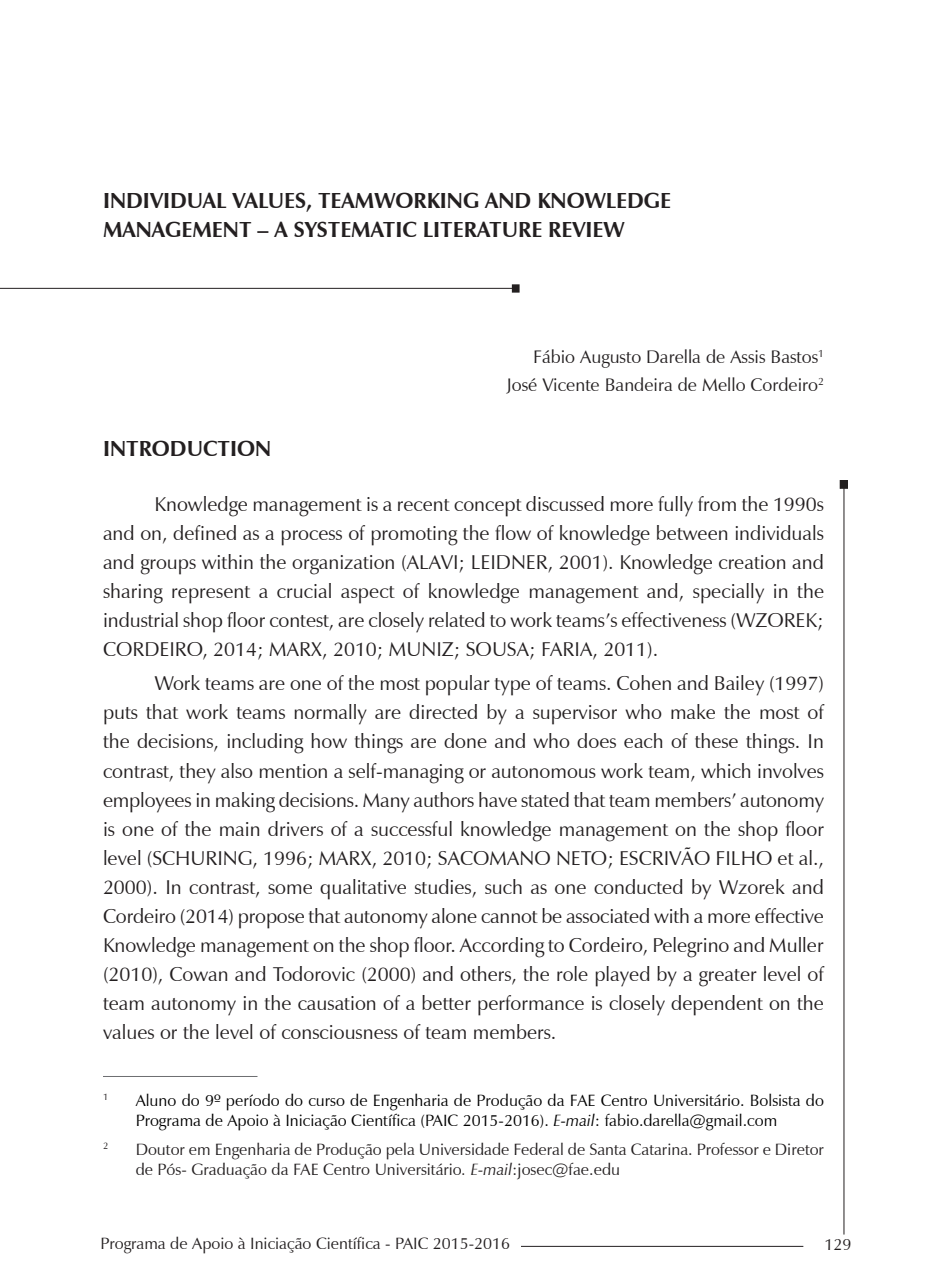 Image resolution: width=927 pixels, height=1288 pixels. What do you see at coordinates (400, 1151) in the screenshot?
I see `pela` at bounding box center [400, 1151].
